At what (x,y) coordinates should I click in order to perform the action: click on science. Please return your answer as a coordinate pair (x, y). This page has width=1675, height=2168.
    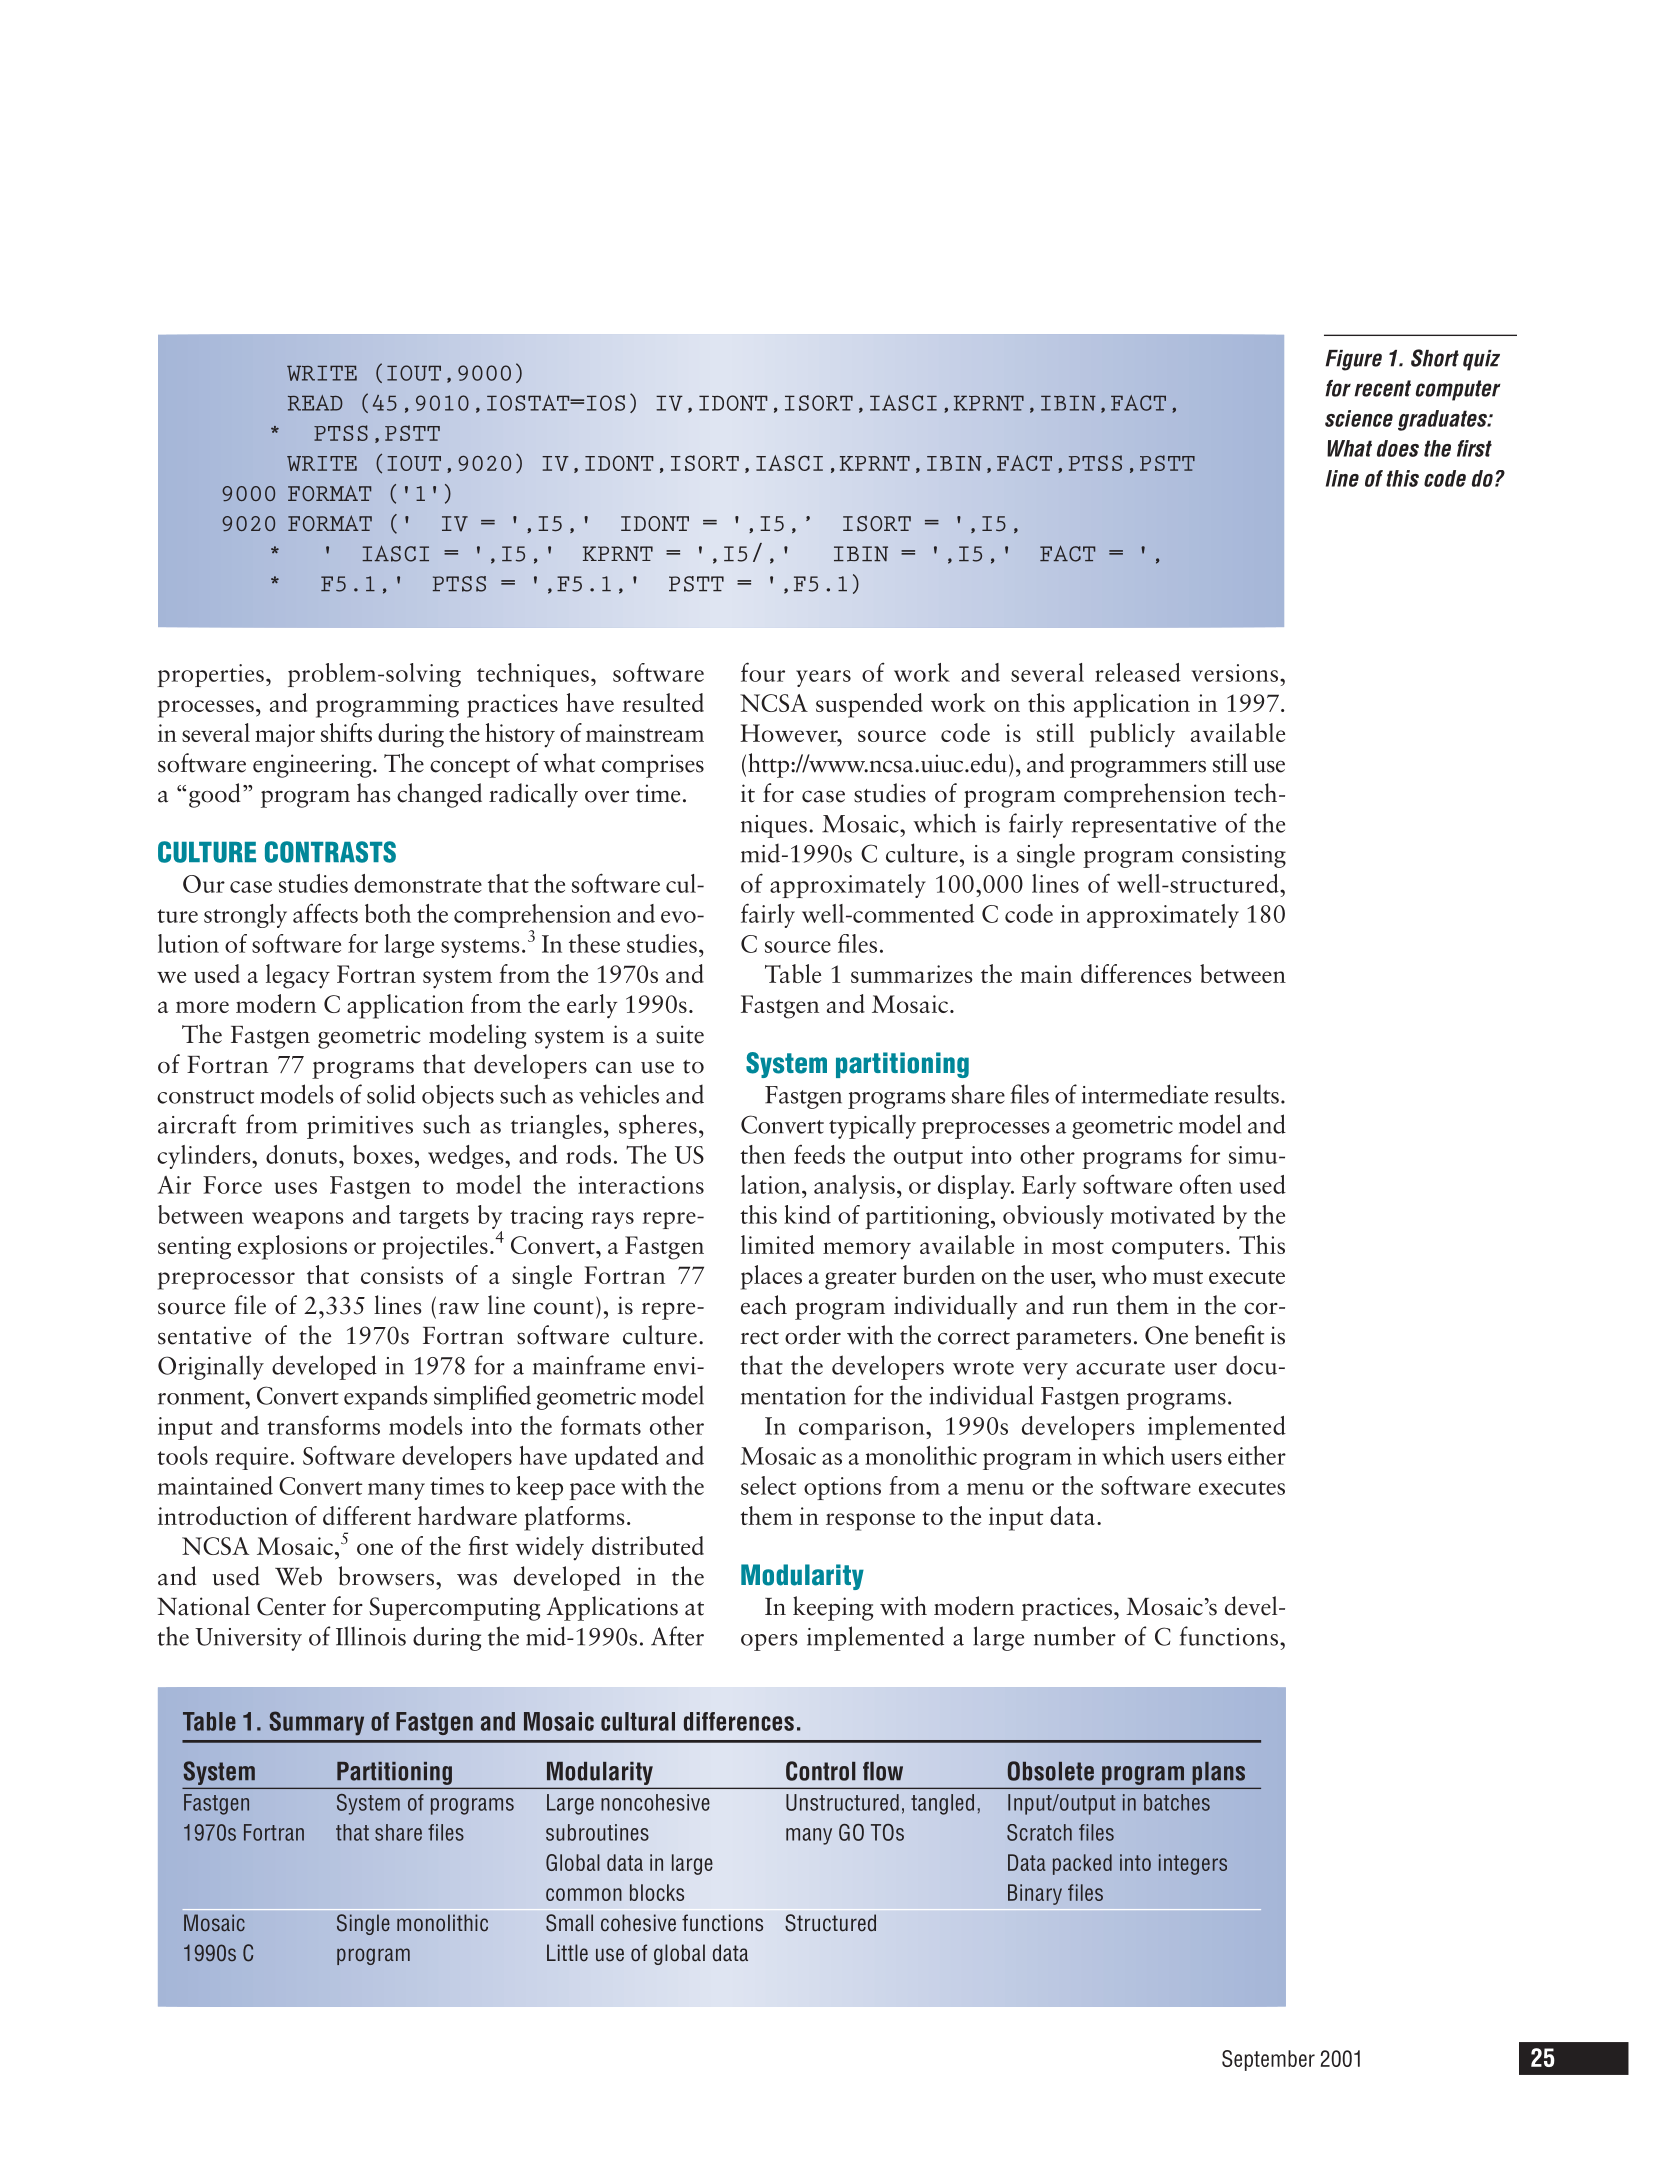
    Looking at the image, I should click on (1359, 418).
